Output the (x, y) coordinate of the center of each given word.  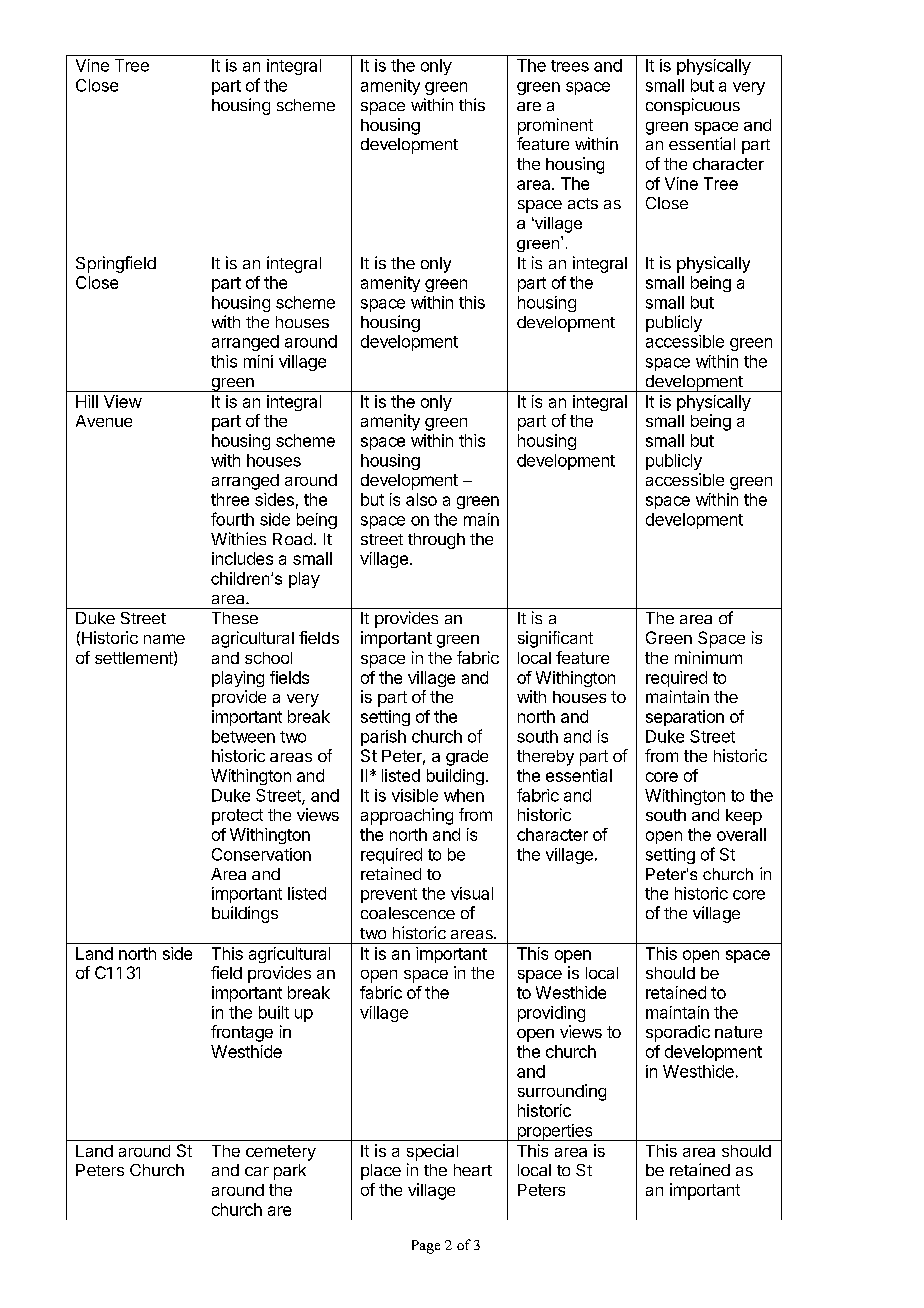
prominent (555, 126)
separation (685, 718)
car (257, 1171)
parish (383, 738)
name (164, 639)
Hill (87, 401)
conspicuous (693, 106)
